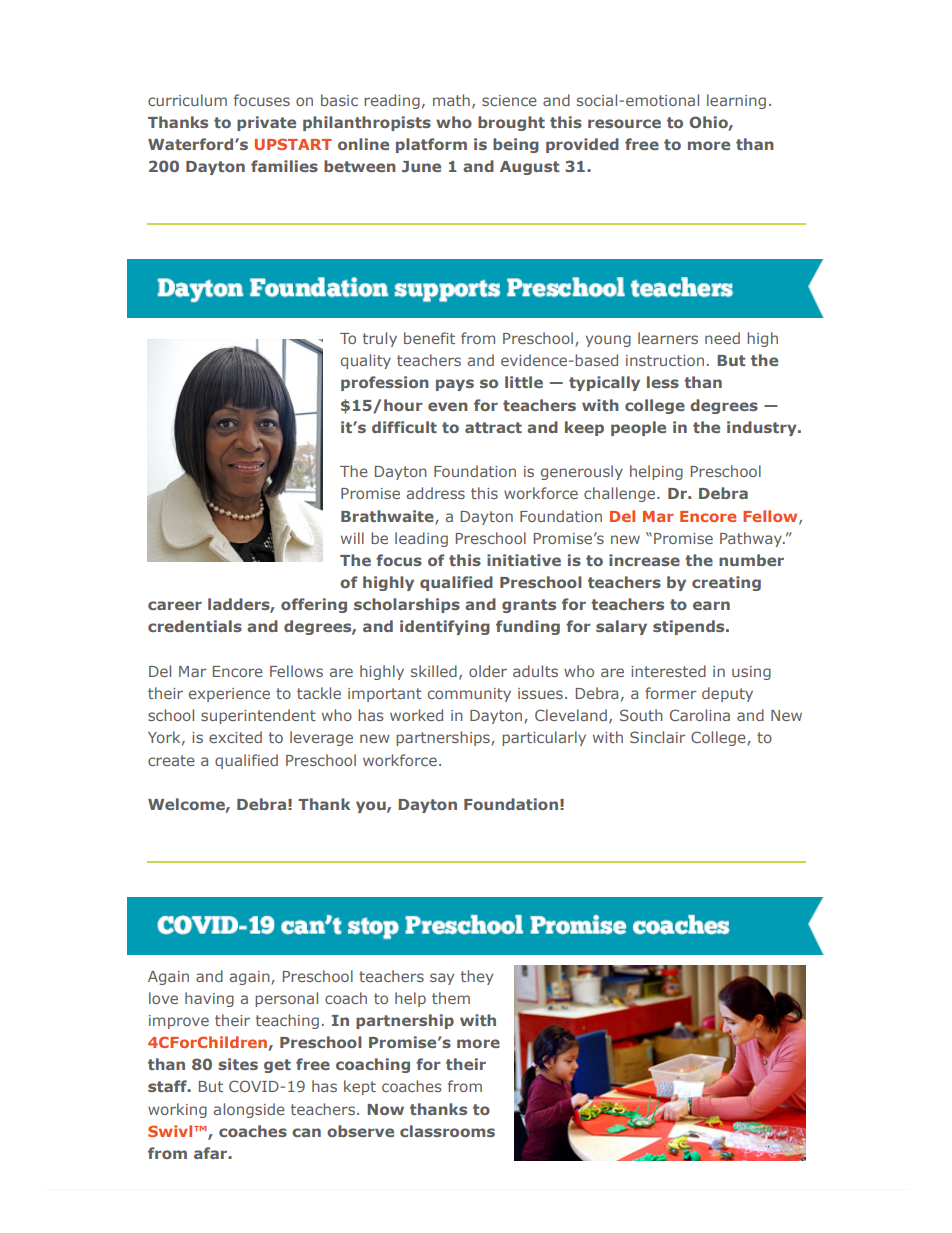 The width and height of the document is (952, 1233). I want to click on private, so click(266, 123).
